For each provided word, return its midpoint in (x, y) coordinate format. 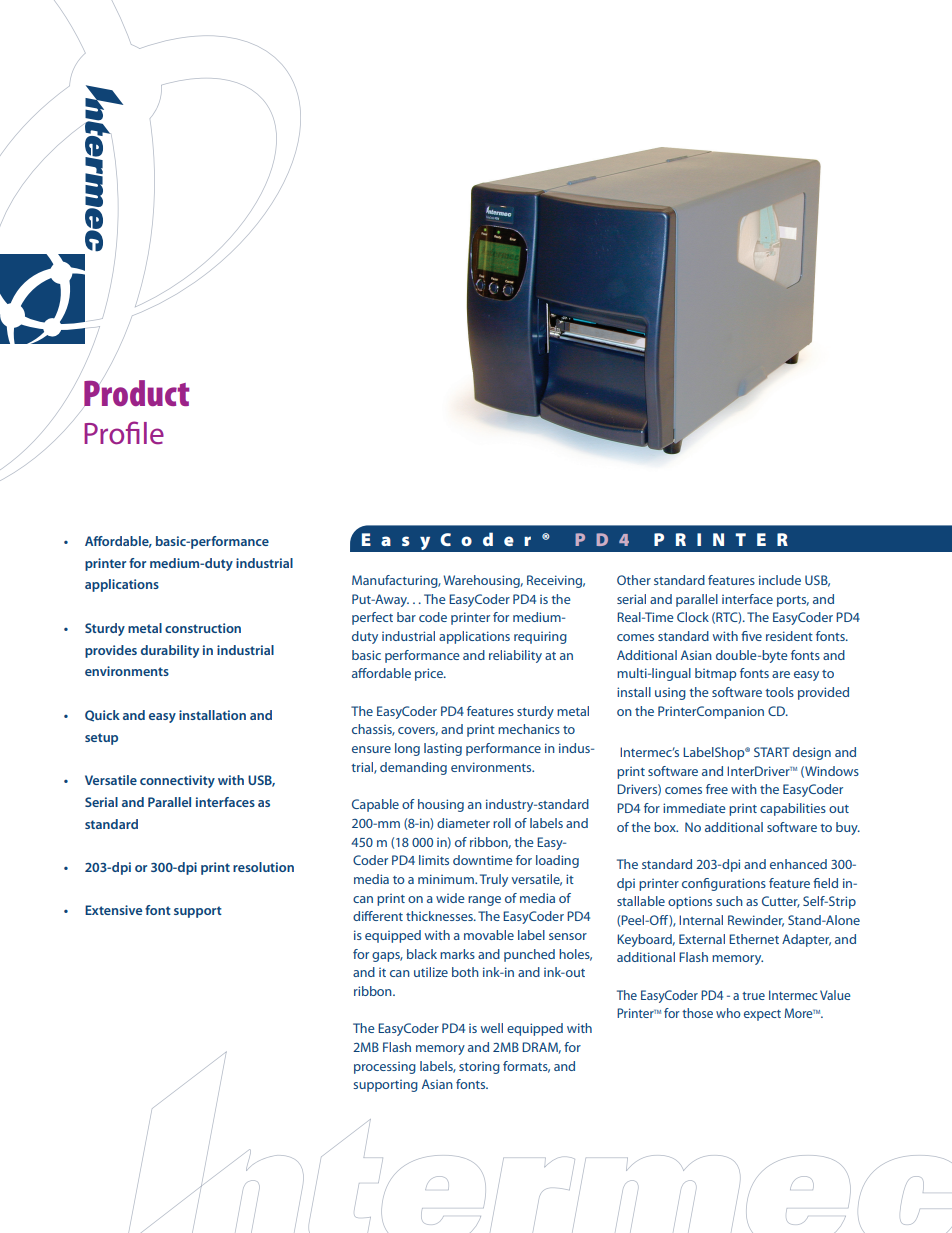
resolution (263, 867)
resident (789, 636)
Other (634, 580)
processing (385, 1068)
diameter (463, 823)
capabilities (793, 809)
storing (479, 1068)
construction (203, 628)
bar (406, 617)
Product (136, 393)
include (780, 580)
